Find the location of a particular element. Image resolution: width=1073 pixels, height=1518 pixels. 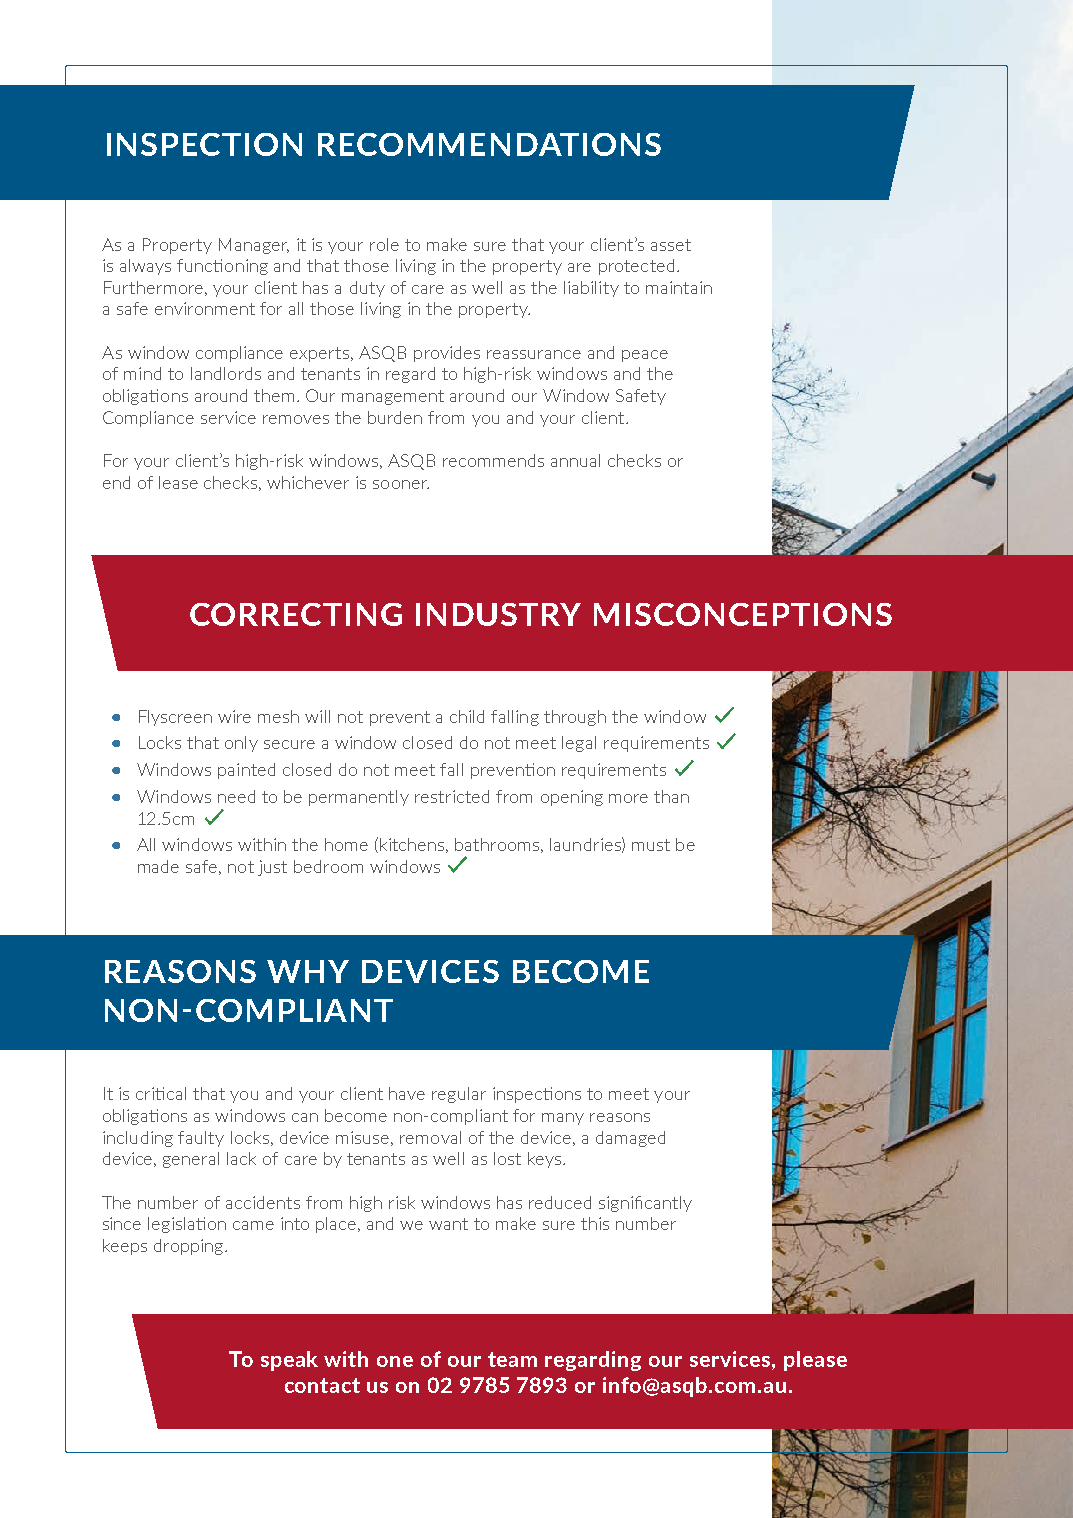

Manager is located at coordinates (254, 246).
